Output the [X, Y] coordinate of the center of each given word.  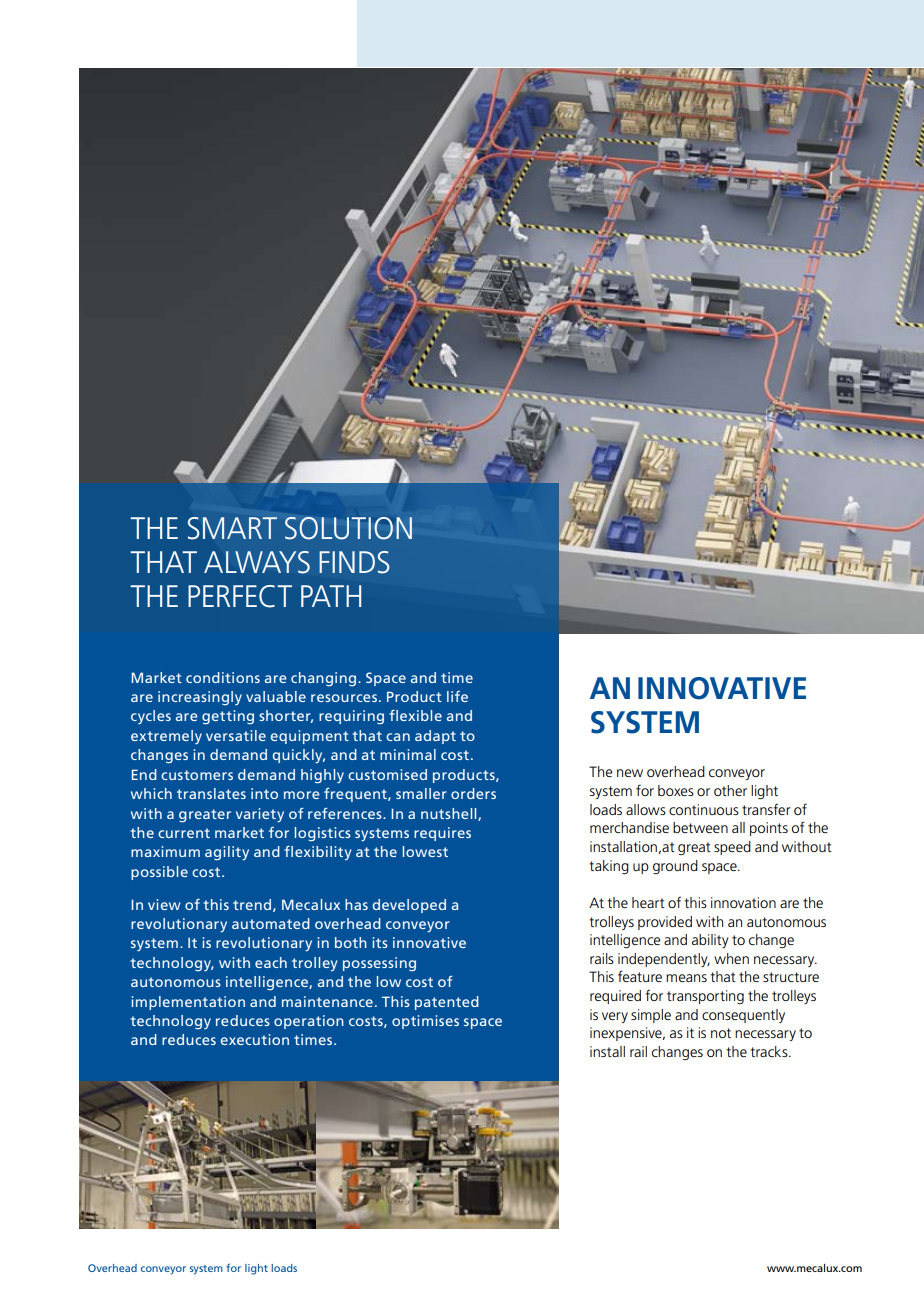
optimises [425, 1022]
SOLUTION [348, 528]
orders [473, 793]
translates [211, 793]
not [721, 1033]
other [730, 790]
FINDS [354, 562]
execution [255, 1039]
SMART [232, 528]
